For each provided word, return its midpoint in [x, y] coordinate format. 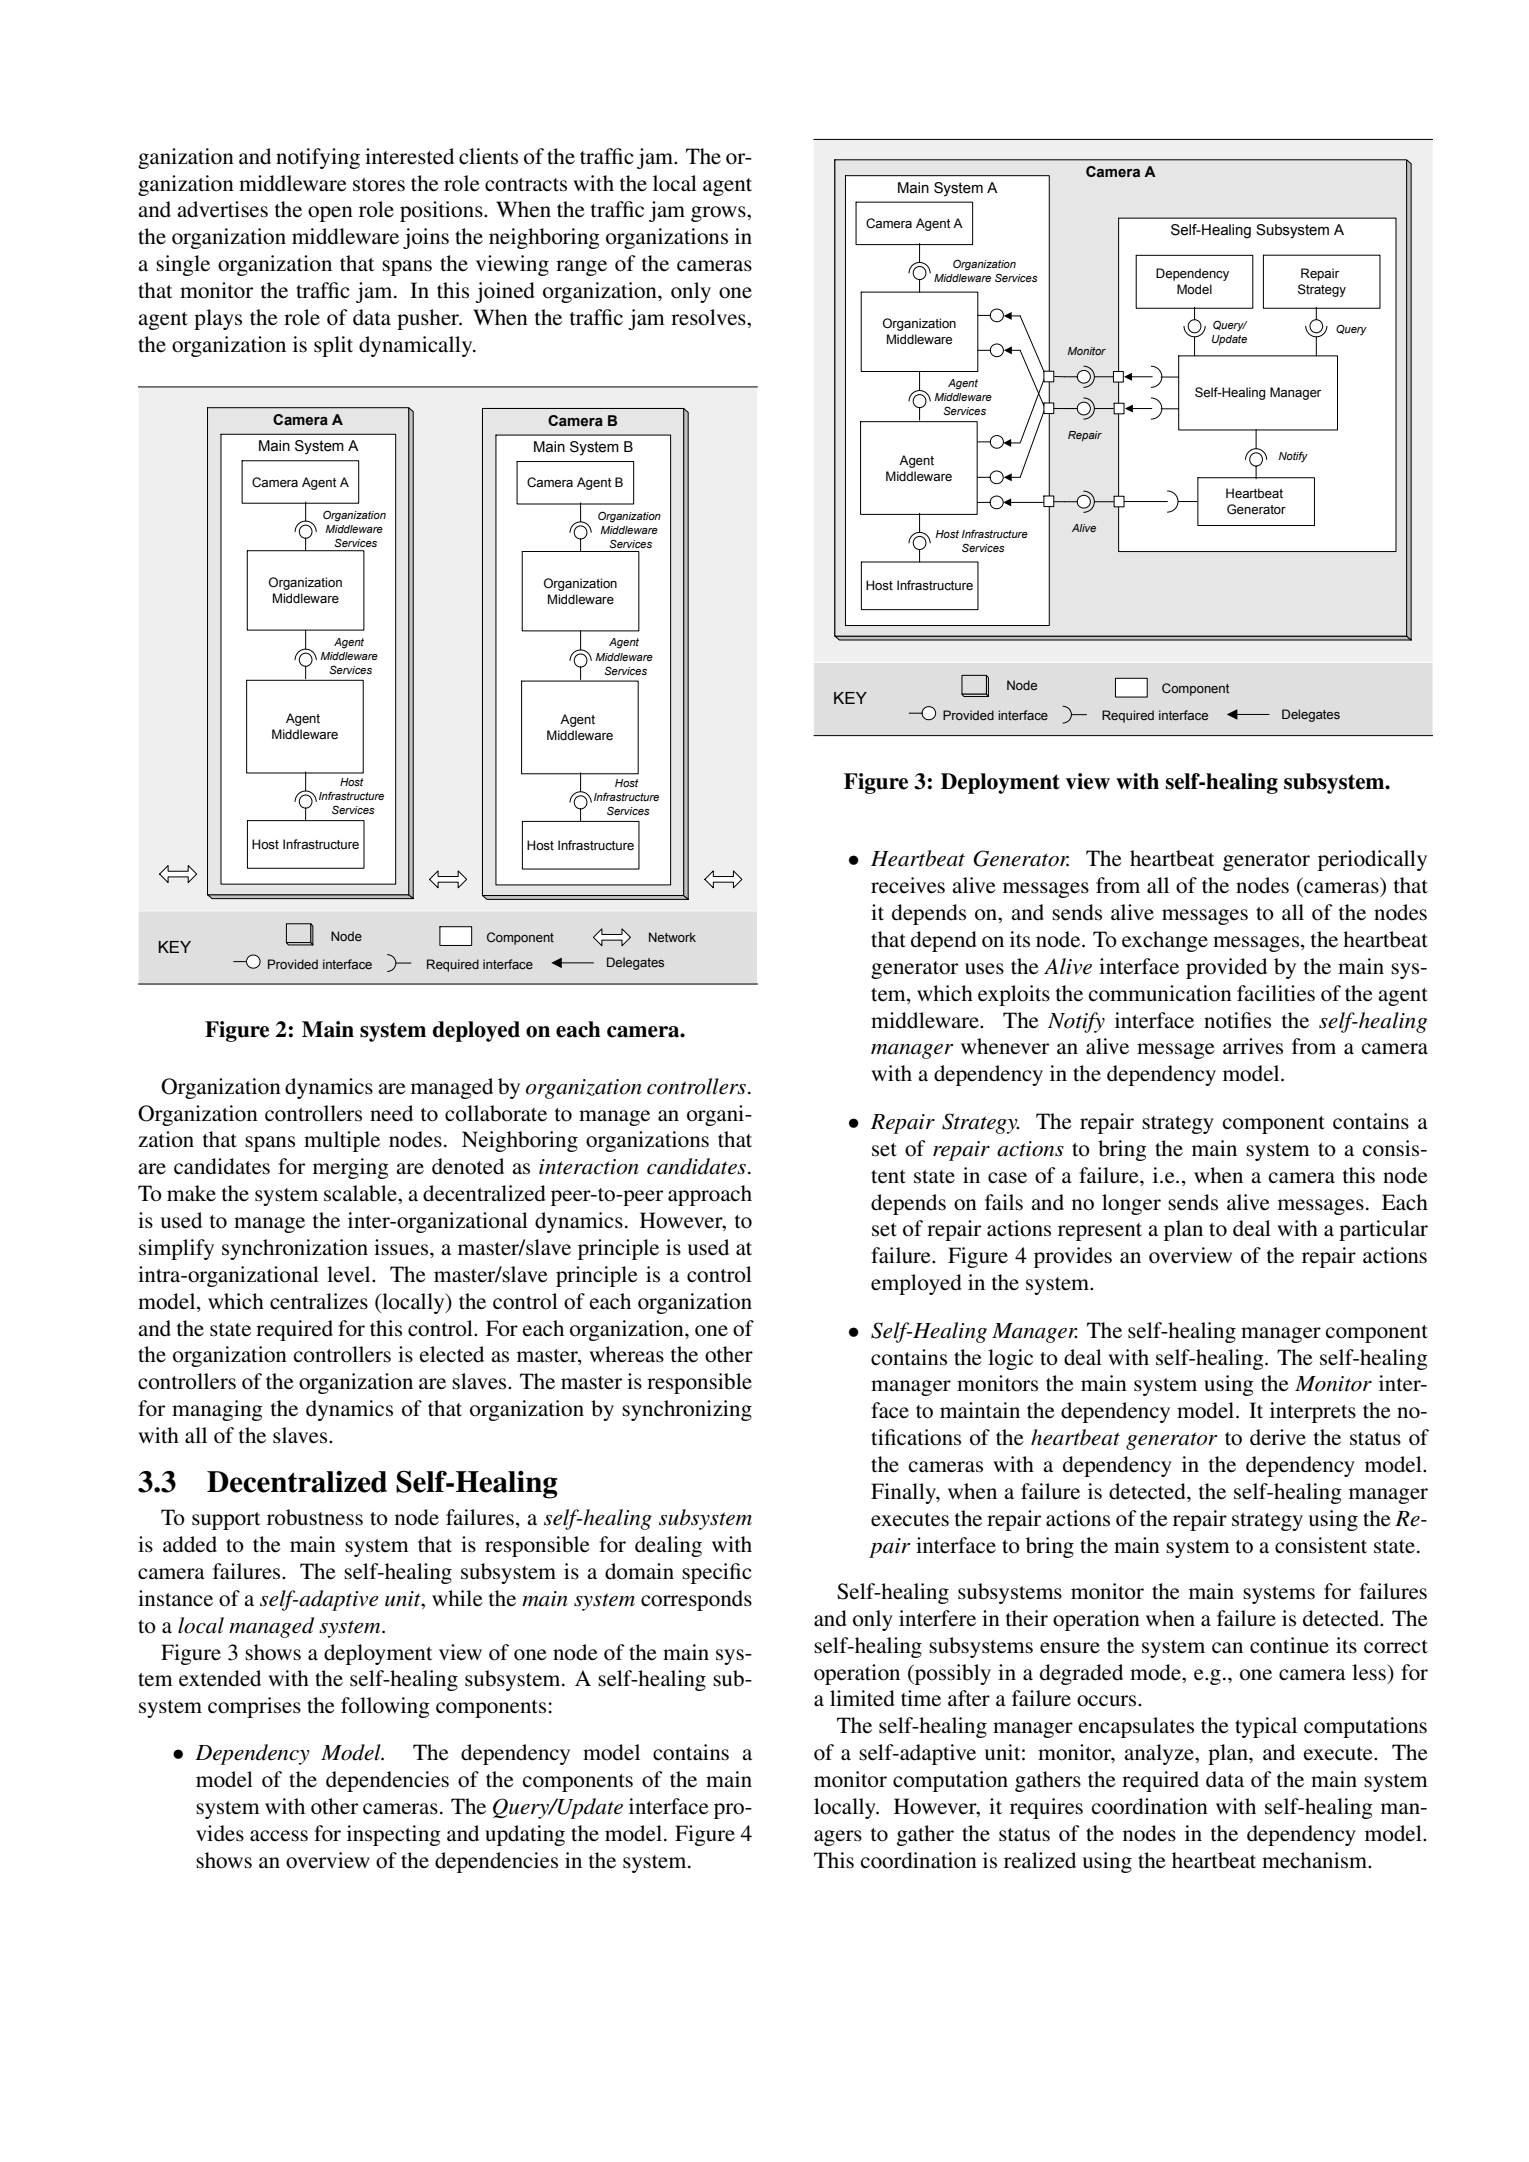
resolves [709, 317]
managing [217, 1410]
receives [908, 885]
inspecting [394, 1835]
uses [984, 969]
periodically [1372, 860]
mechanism [1315, 1860]
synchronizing [687, 1410]
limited [862, 1698]
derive [1278, 1437]
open [330, 214]
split [333, 346]
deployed [476, 1031]
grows [719, 214]
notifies [1237, 1020]
